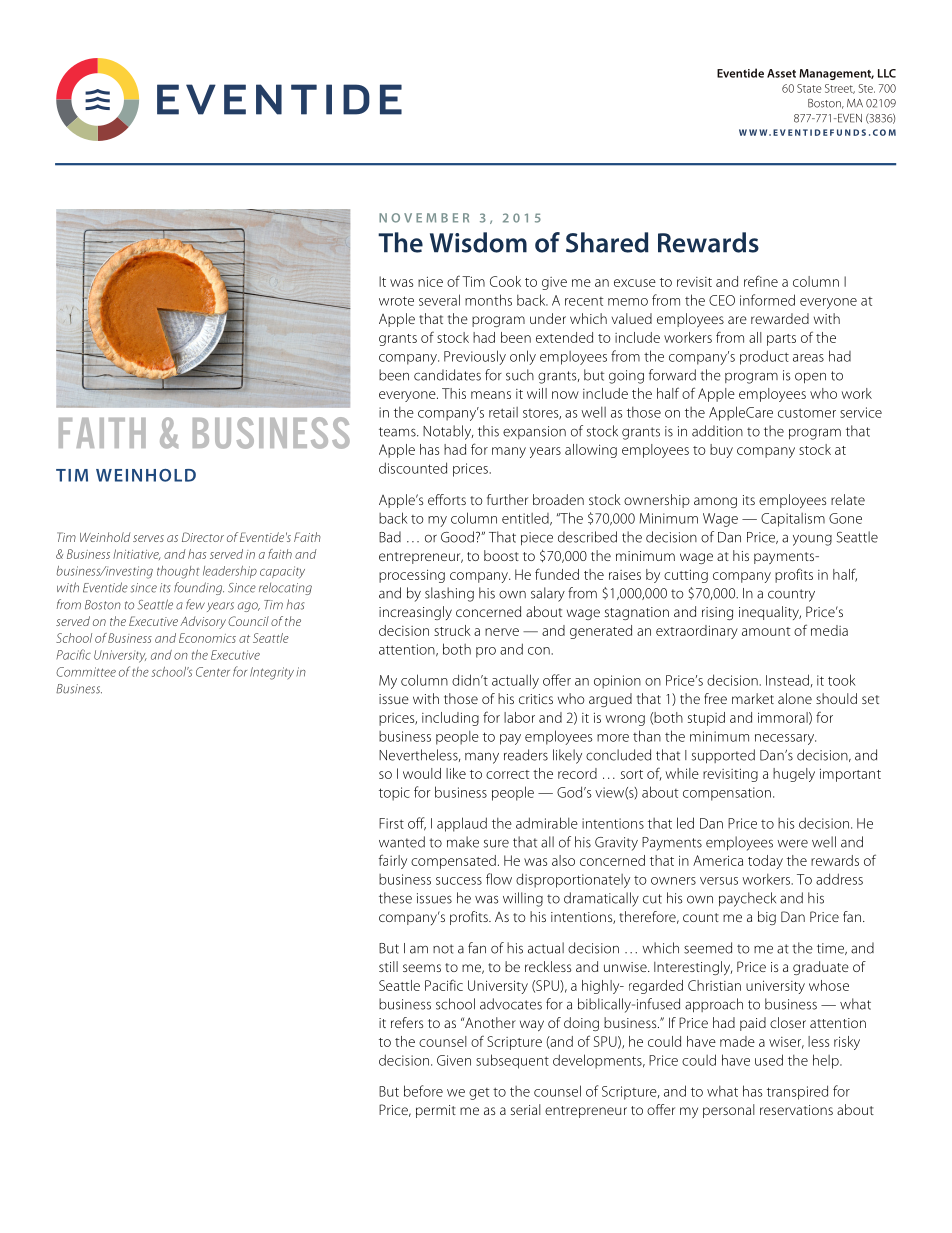 The image size is (952, 1233). Describe the element at coordinates (503, 412) in the image. I see `retail` at that location.
